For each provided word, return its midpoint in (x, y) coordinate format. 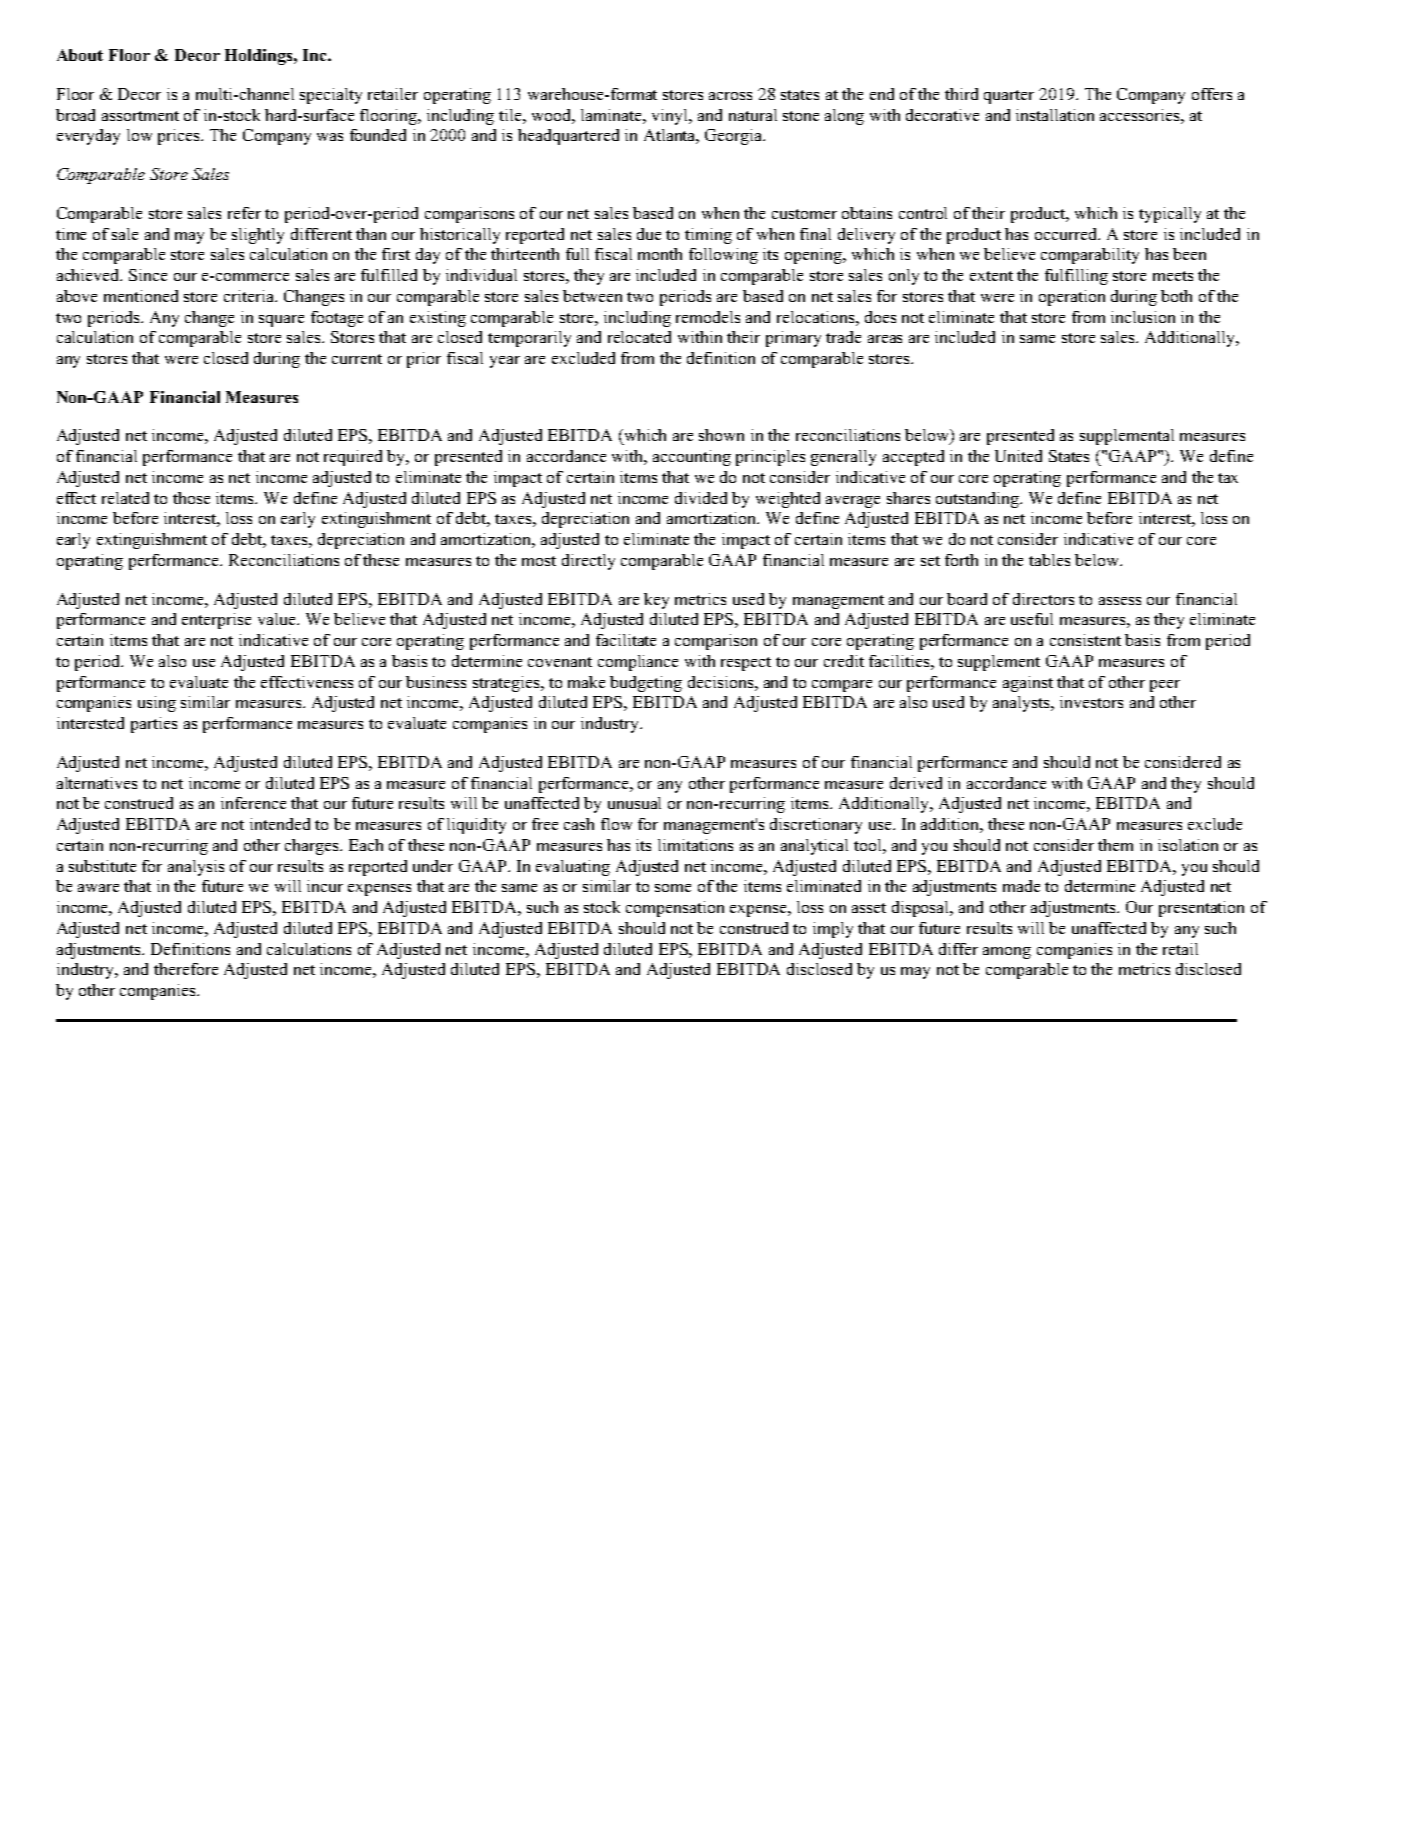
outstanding (979, 500)
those (191, 498)
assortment (140, 116)
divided (701, 498)
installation (1055, 115)
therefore (186, 969)
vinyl (671, 117)
